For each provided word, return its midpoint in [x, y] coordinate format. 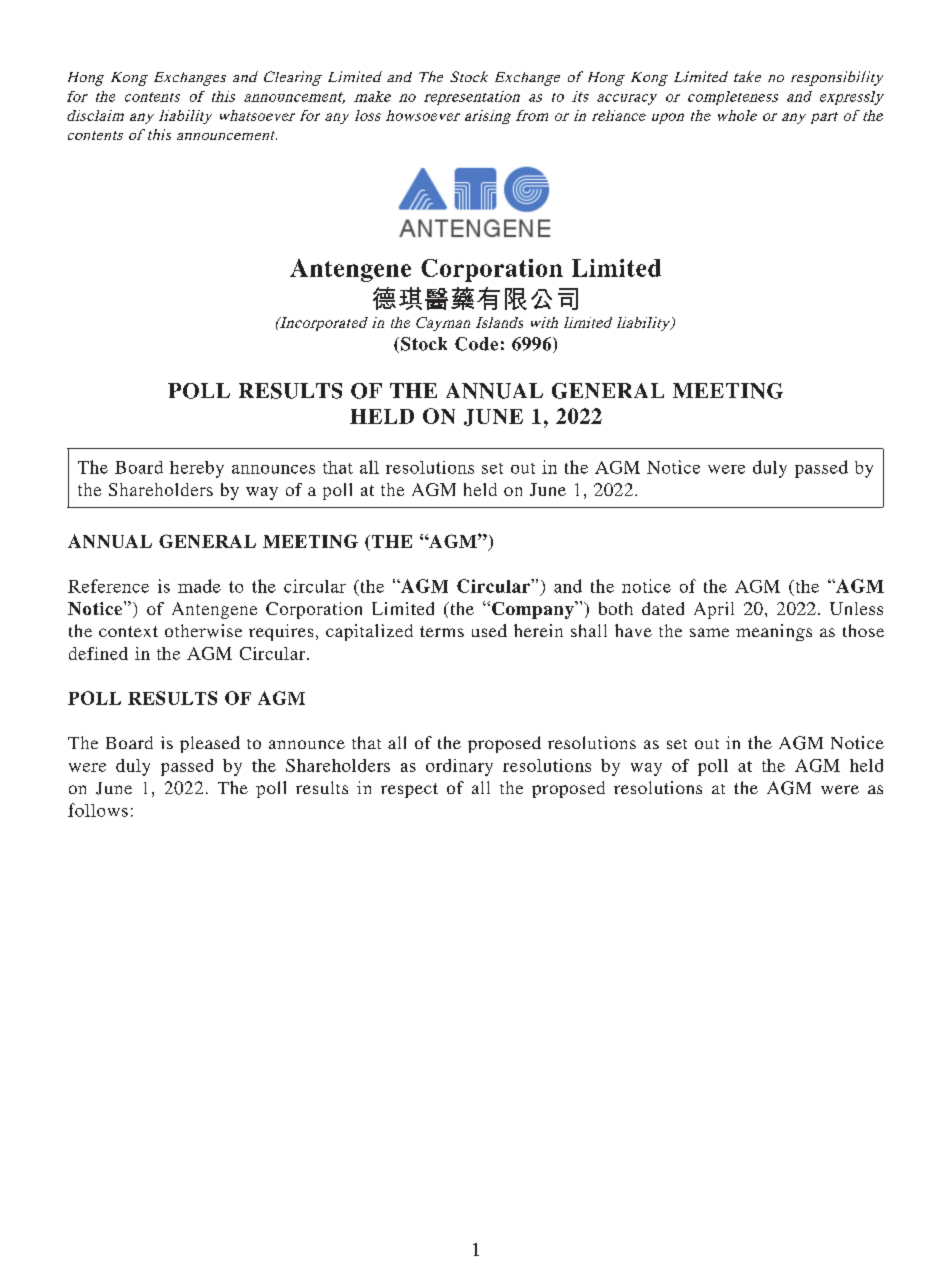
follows [98, 810]
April [714, 610]
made [199, 586]
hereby [197, 469]
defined [98, 653]
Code [476, 344]
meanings [774, 632]
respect [409, 790]
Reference [108, 586]
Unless [856, 608]
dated [663, 608]
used [489, 630]
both [616, 608]
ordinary [459, 767]
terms [442, 631]
